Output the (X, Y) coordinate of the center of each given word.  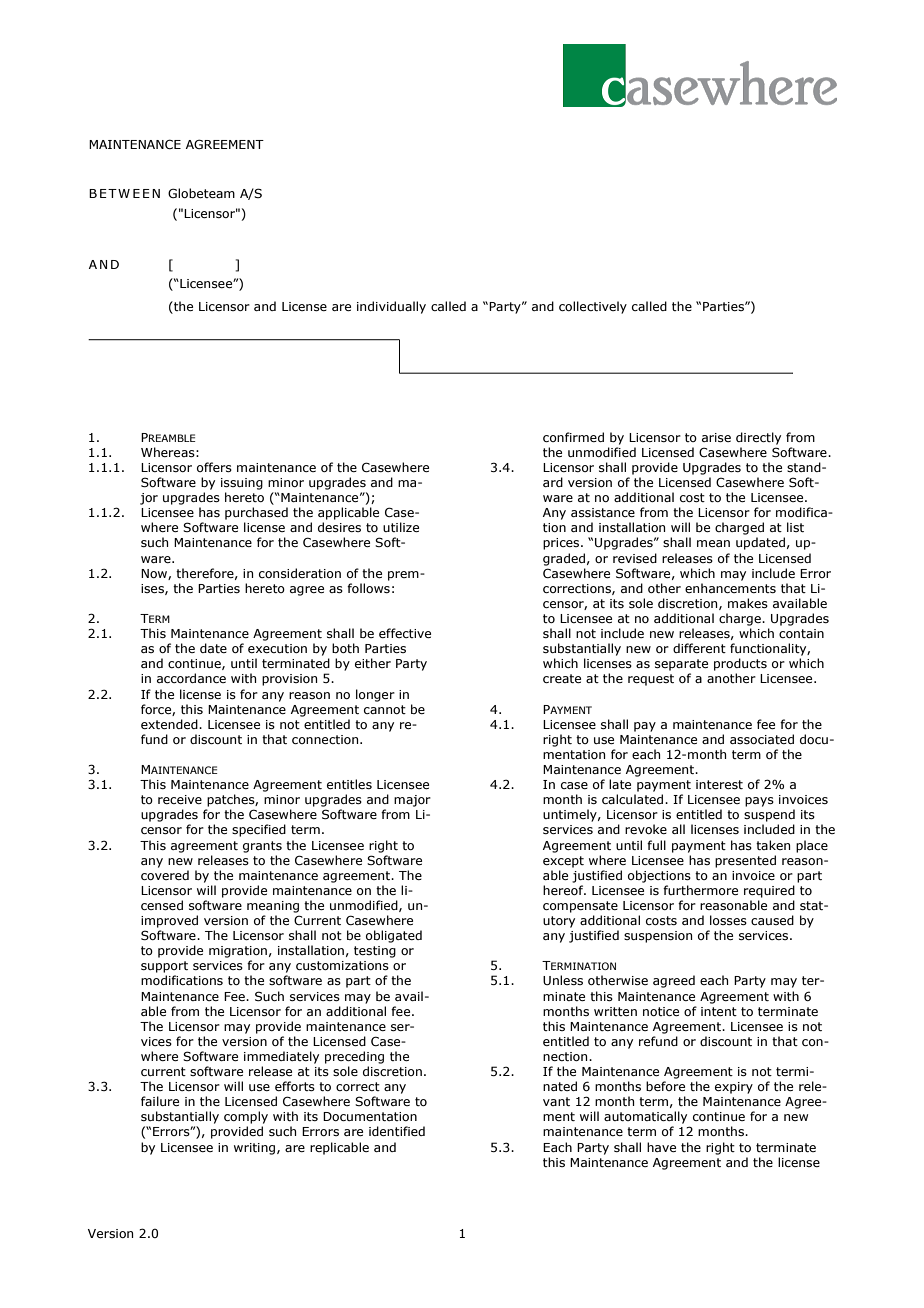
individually (391, 307)
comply (246, 1117)
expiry (734, 1088)
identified (397, 1131)
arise (716, 437)
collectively (593, 307)
